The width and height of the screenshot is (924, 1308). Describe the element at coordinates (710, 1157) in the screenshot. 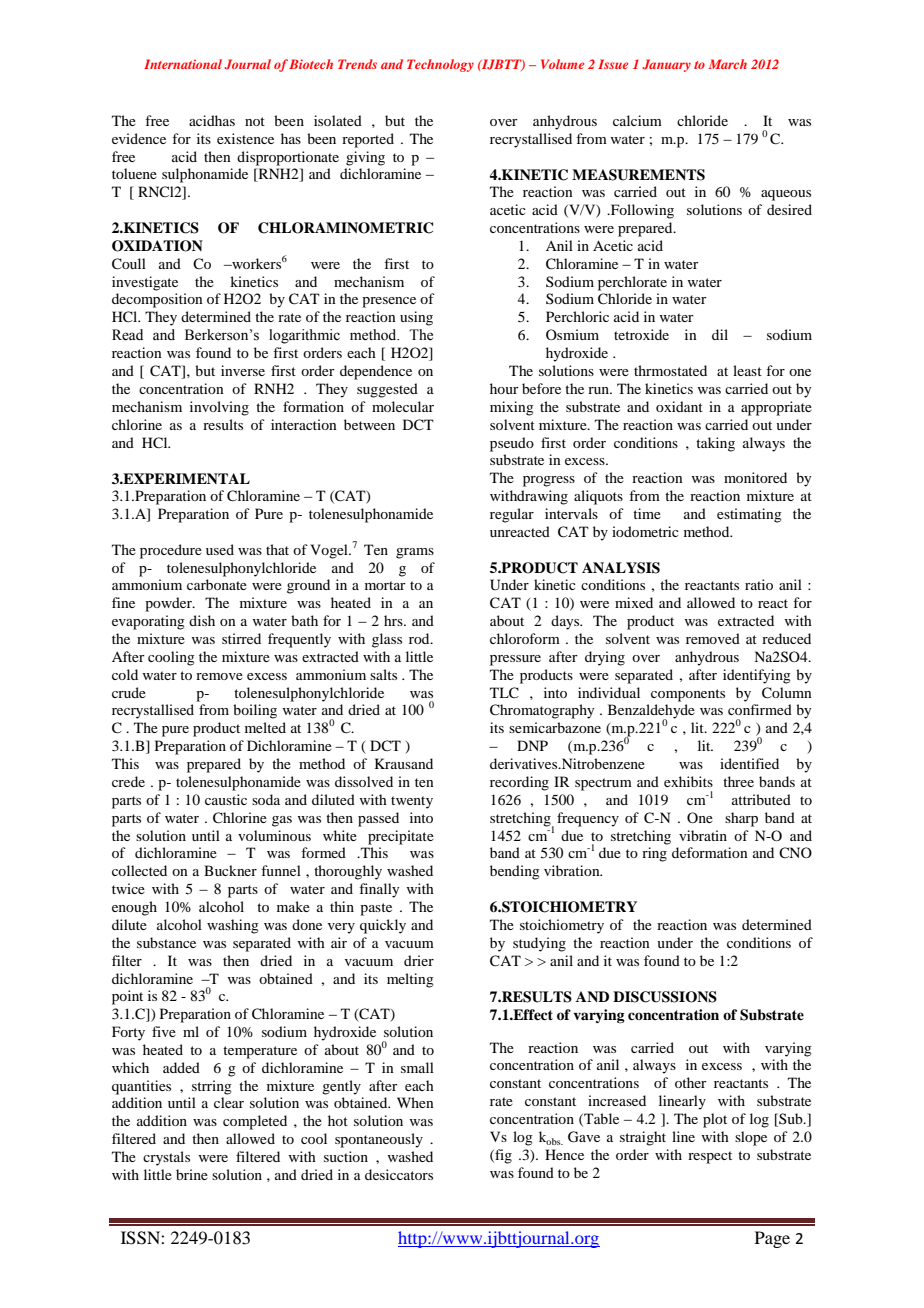

I see `respect` at that location.
